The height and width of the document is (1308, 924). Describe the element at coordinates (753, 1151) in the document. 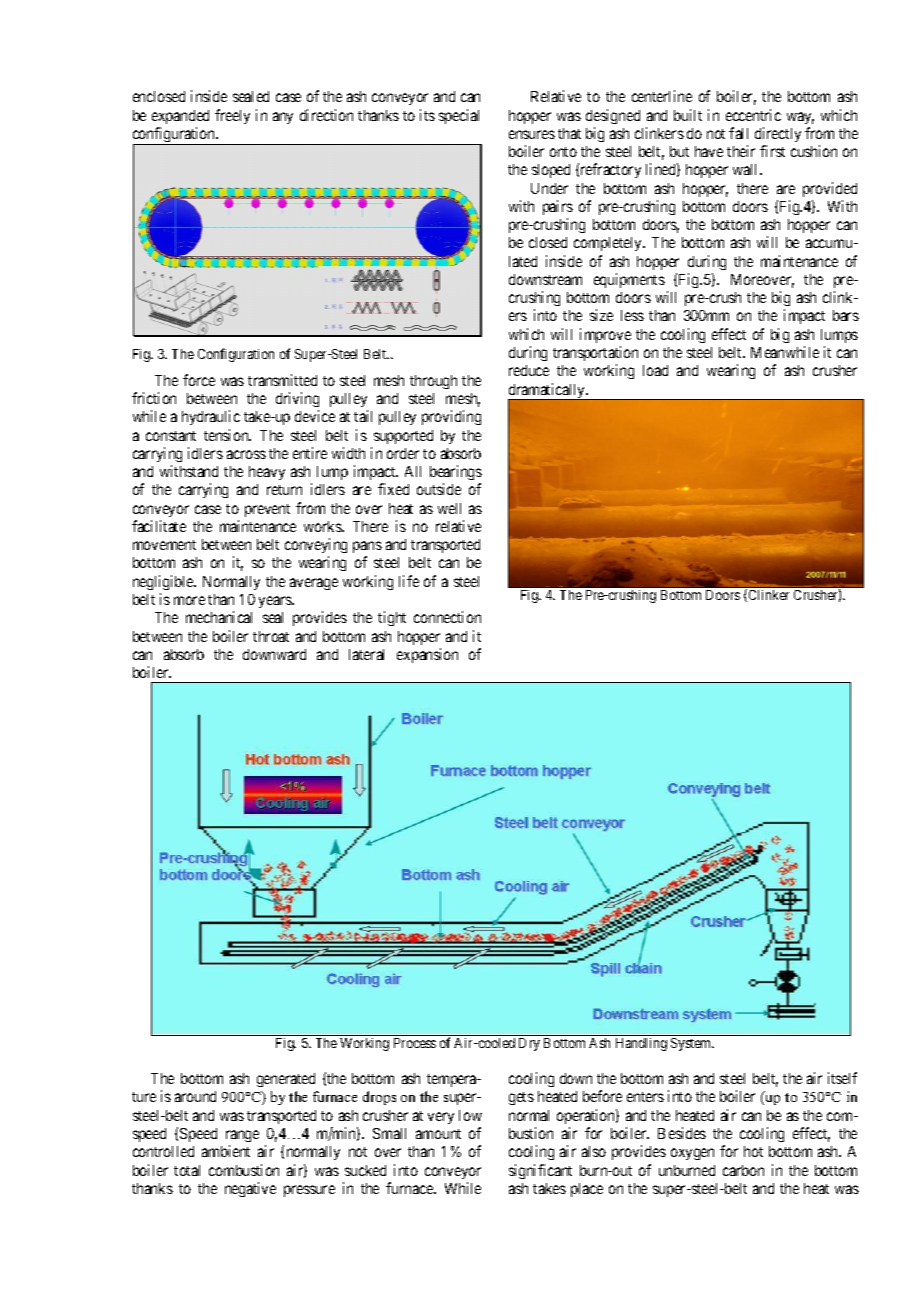

I see `hot` at that location.
